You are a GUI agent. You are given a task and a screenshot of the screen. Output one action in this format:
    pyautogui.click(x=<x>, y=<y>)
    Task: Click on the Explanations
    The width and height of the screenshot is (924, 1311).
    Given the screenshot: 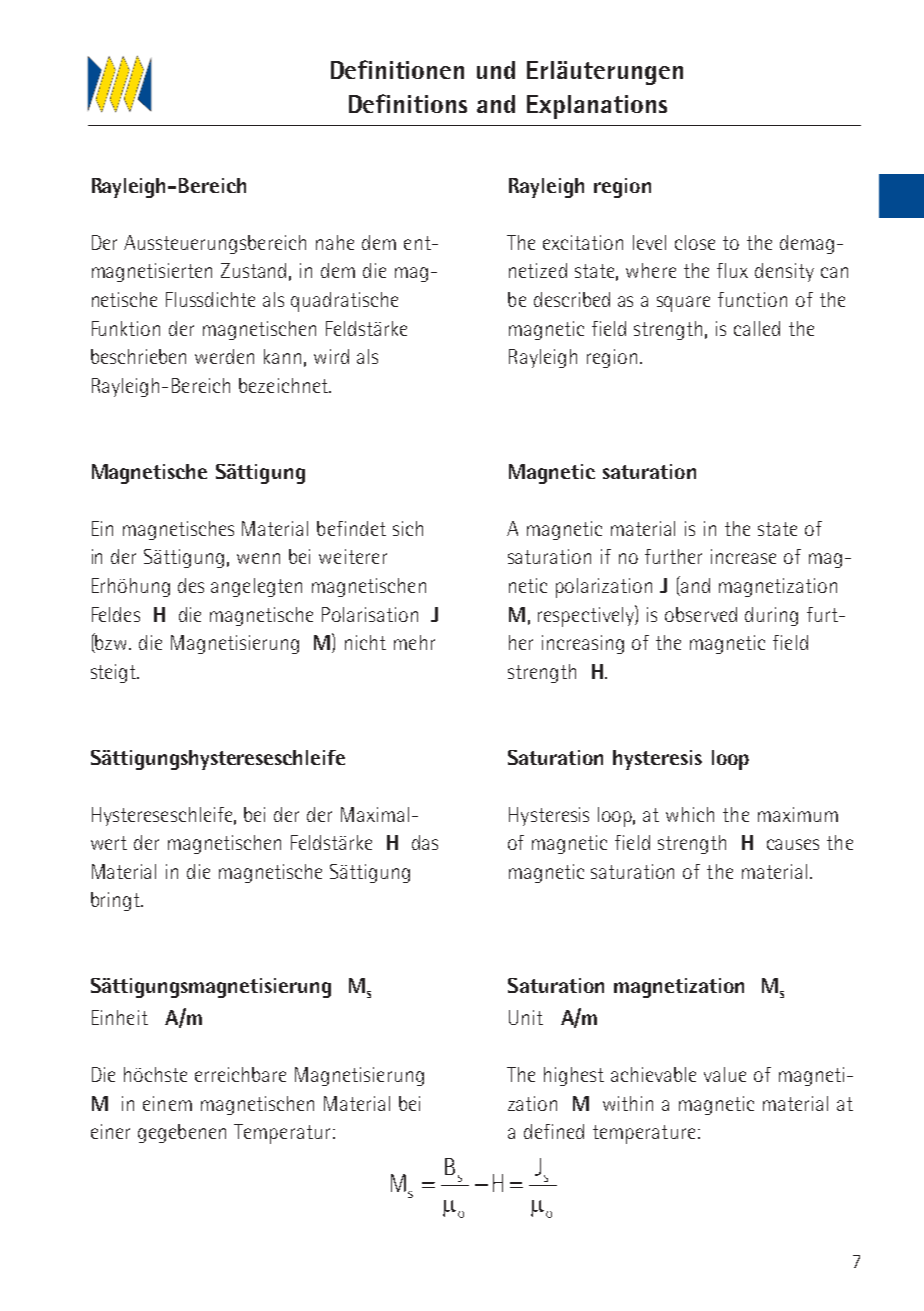 What is the action you would take?
    pyautogui.click(x=597, y=107)
